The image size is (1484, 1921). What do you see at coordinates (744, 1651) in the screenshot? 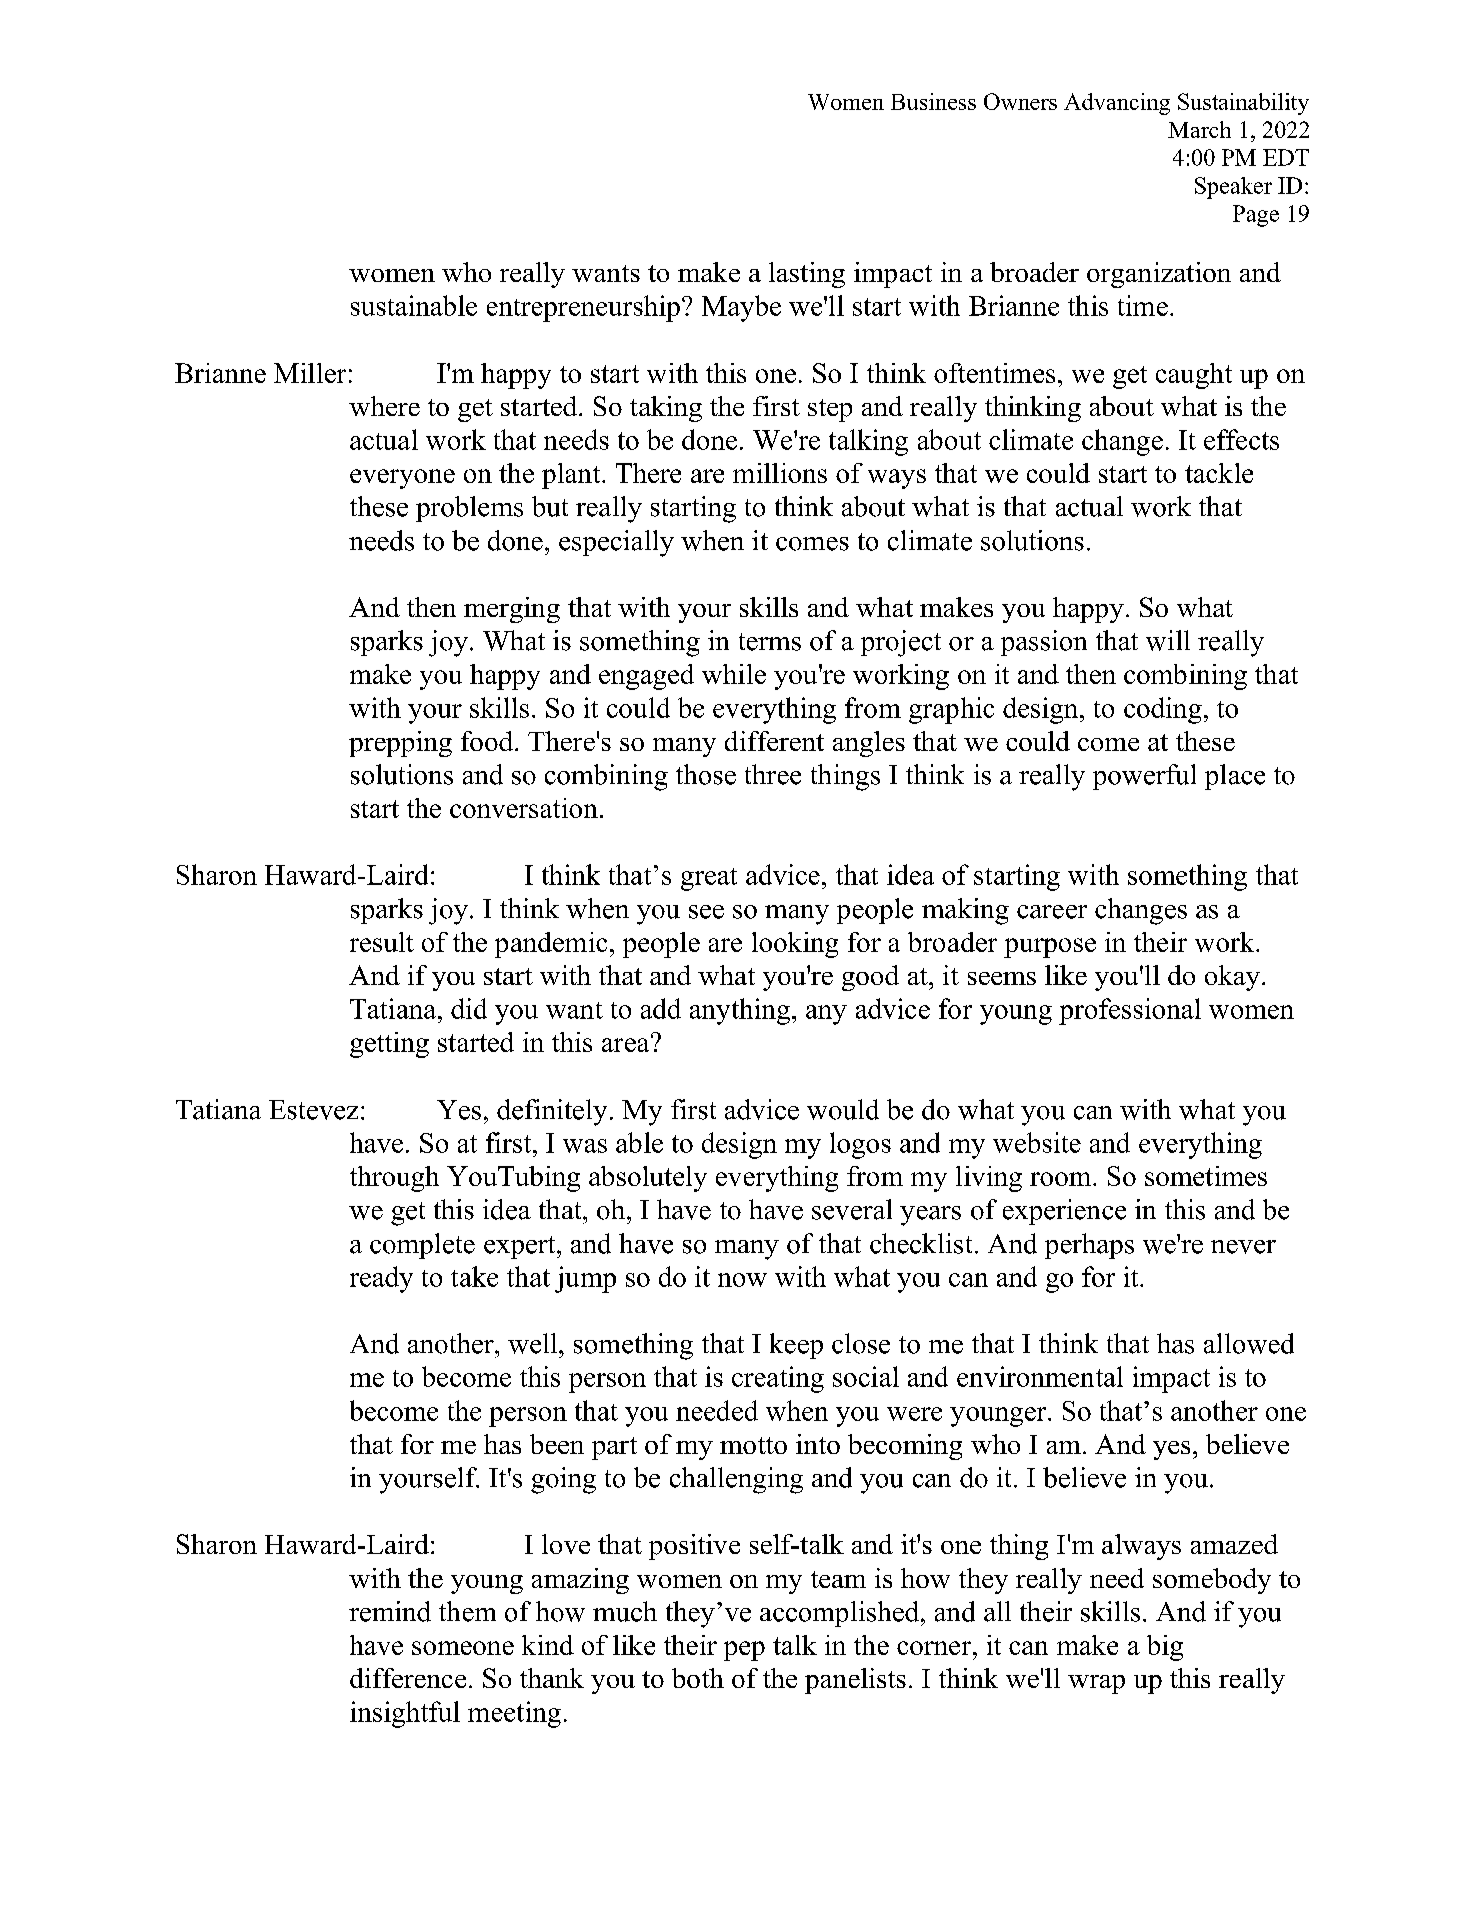
I see `pep` at bounding box center [744, 1651].
